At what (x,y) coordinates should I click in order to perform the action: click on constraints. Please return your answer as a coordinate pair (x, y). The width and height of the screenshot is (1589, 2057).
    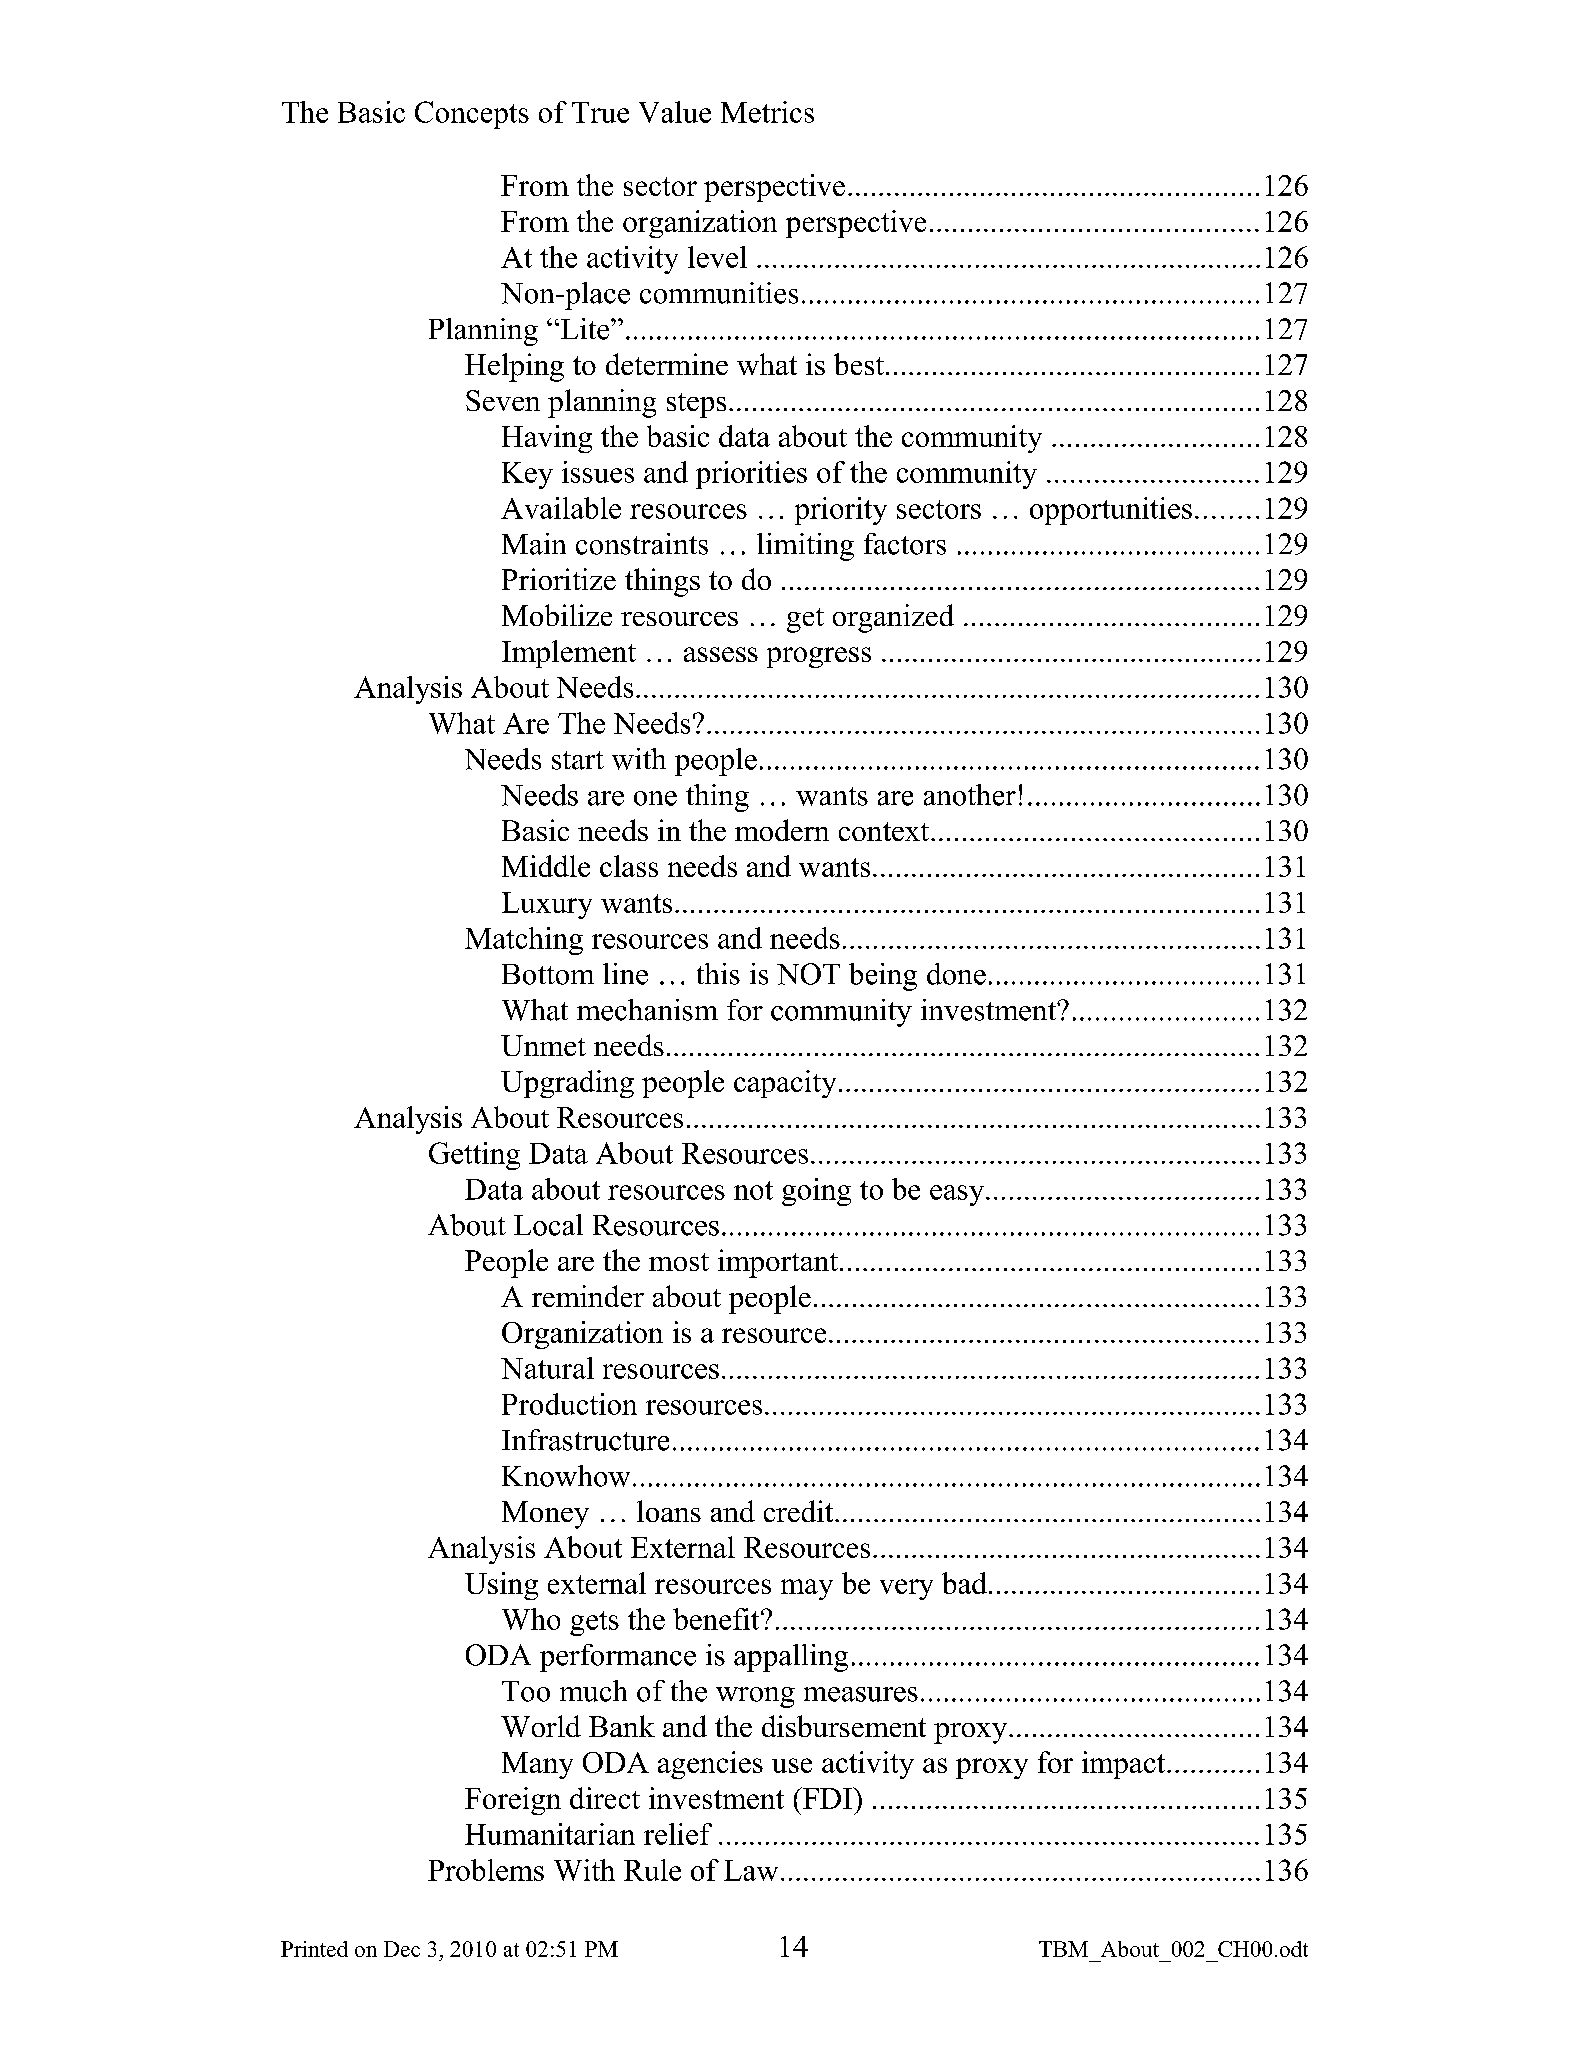
    Looking at the image, I should click on (642, 544).
